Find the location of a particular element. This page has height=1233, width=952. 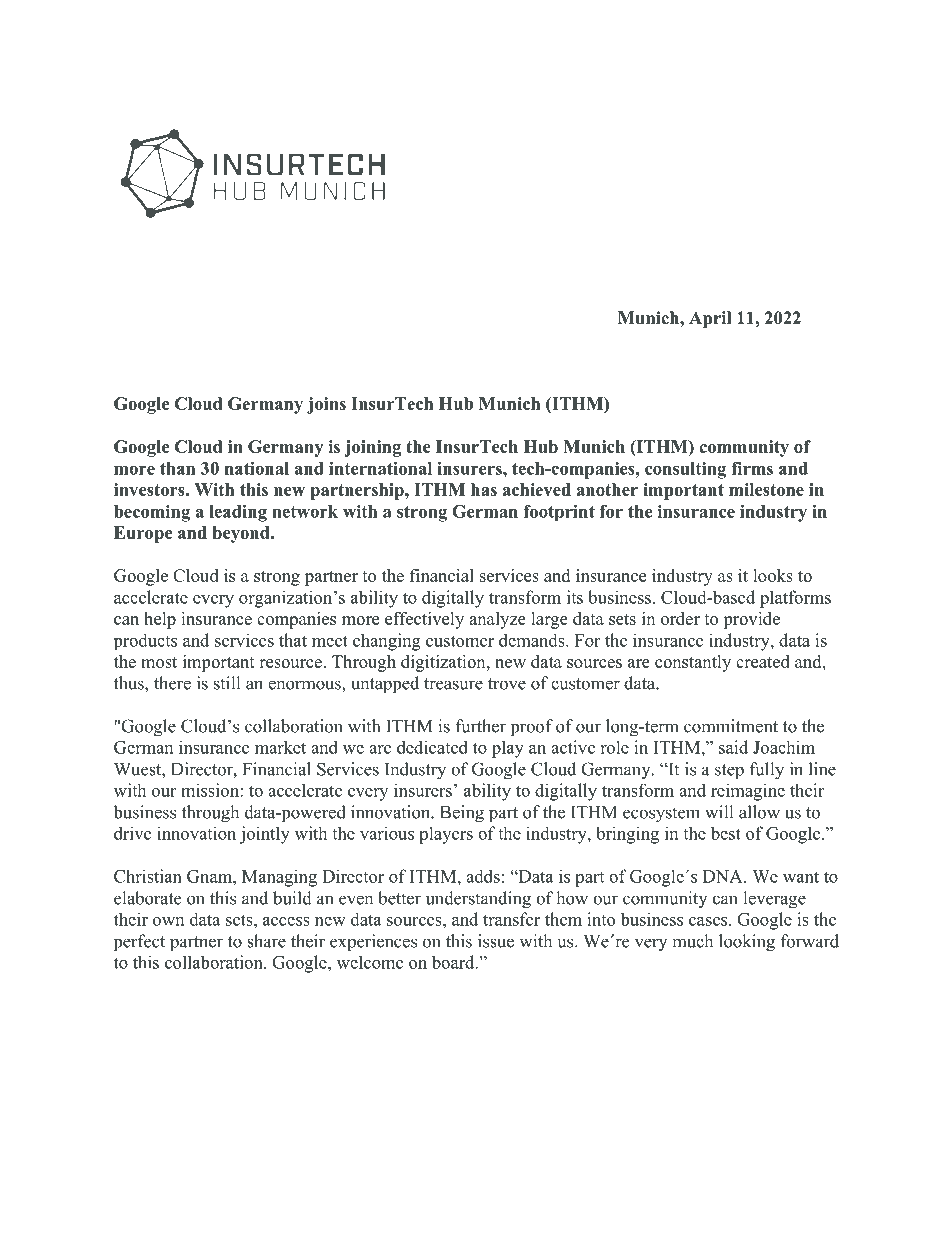

products is located at coordinates (145, 641).
